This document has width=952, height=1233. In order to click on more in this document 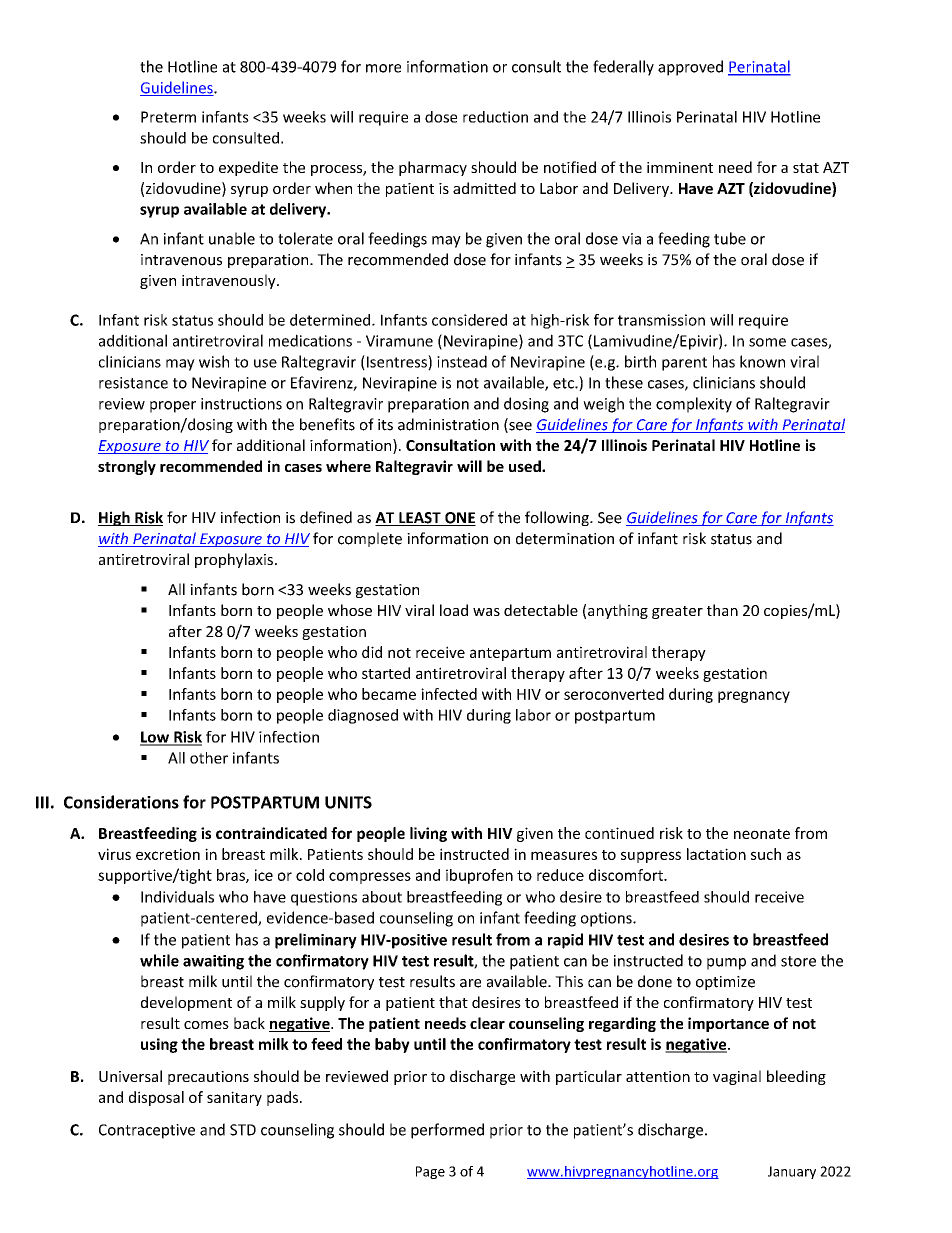, I will do `click(383, 68)`.
